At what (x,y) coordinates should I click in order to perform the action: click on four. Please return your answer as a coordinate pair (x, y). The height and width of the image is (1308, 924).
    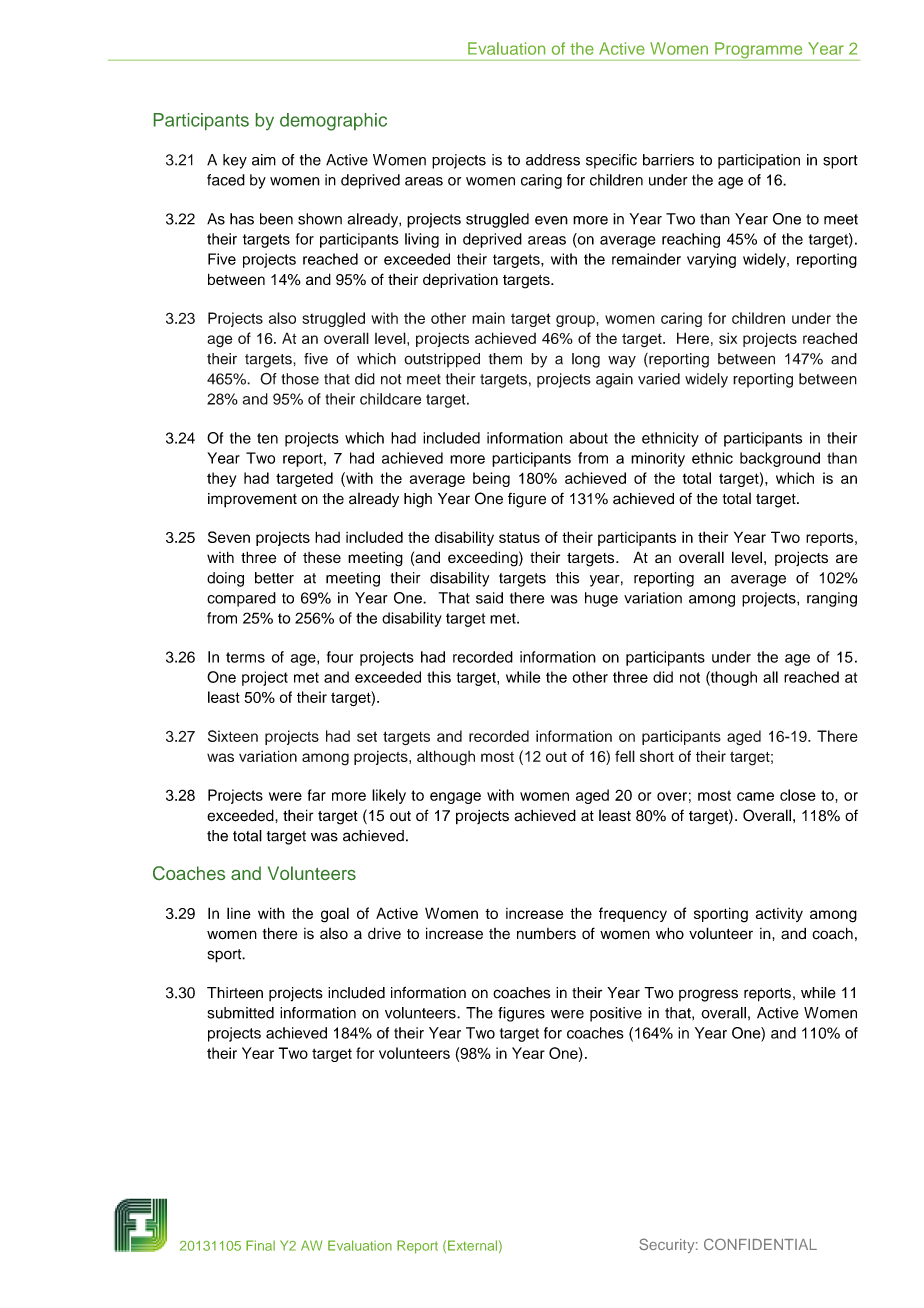
    Looking at the image, I should click on (340, 657).
